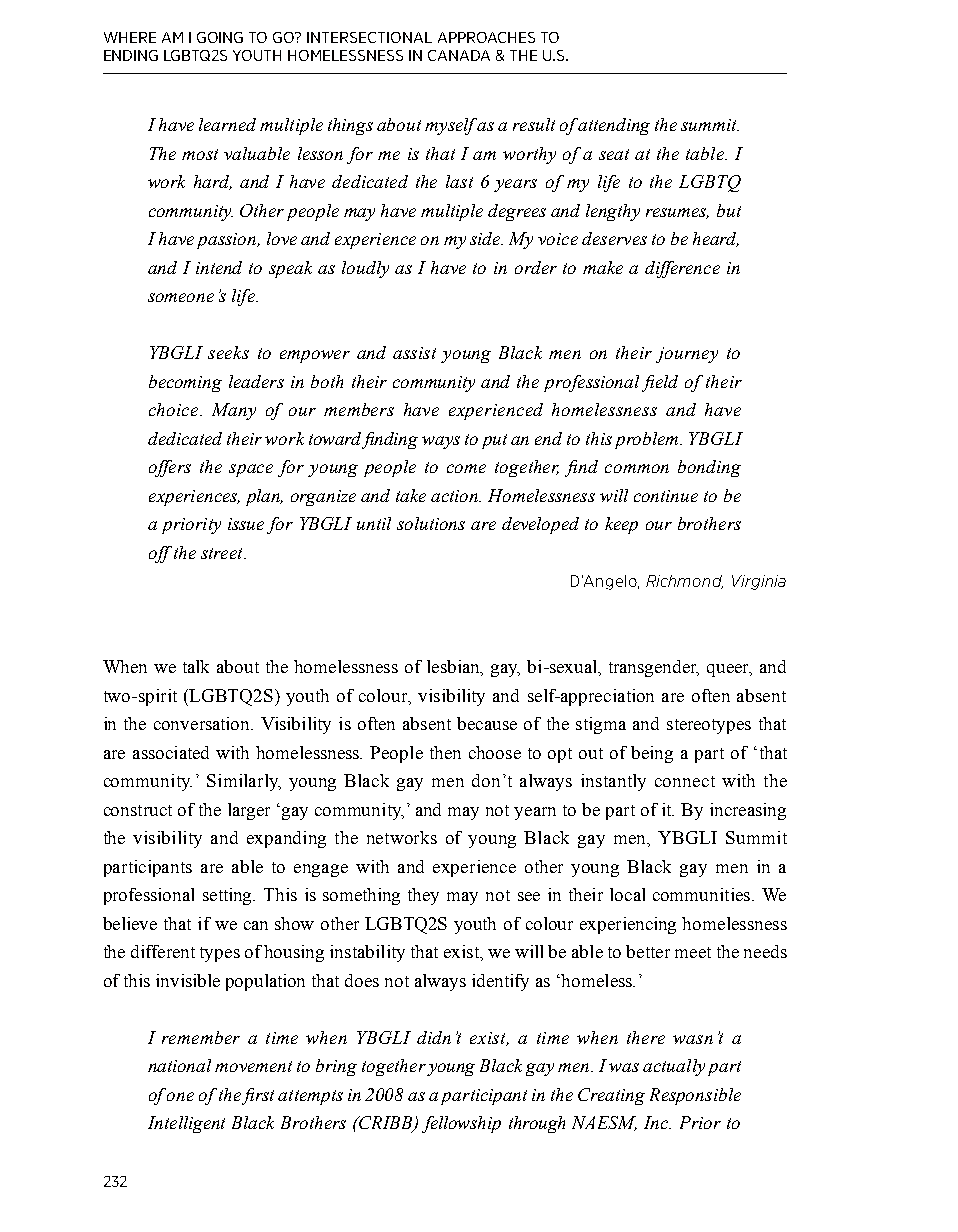 This document has width=958, height=1232. Describe the element at coordinates (220, 37) in the document. I see `GOING` at that location.
